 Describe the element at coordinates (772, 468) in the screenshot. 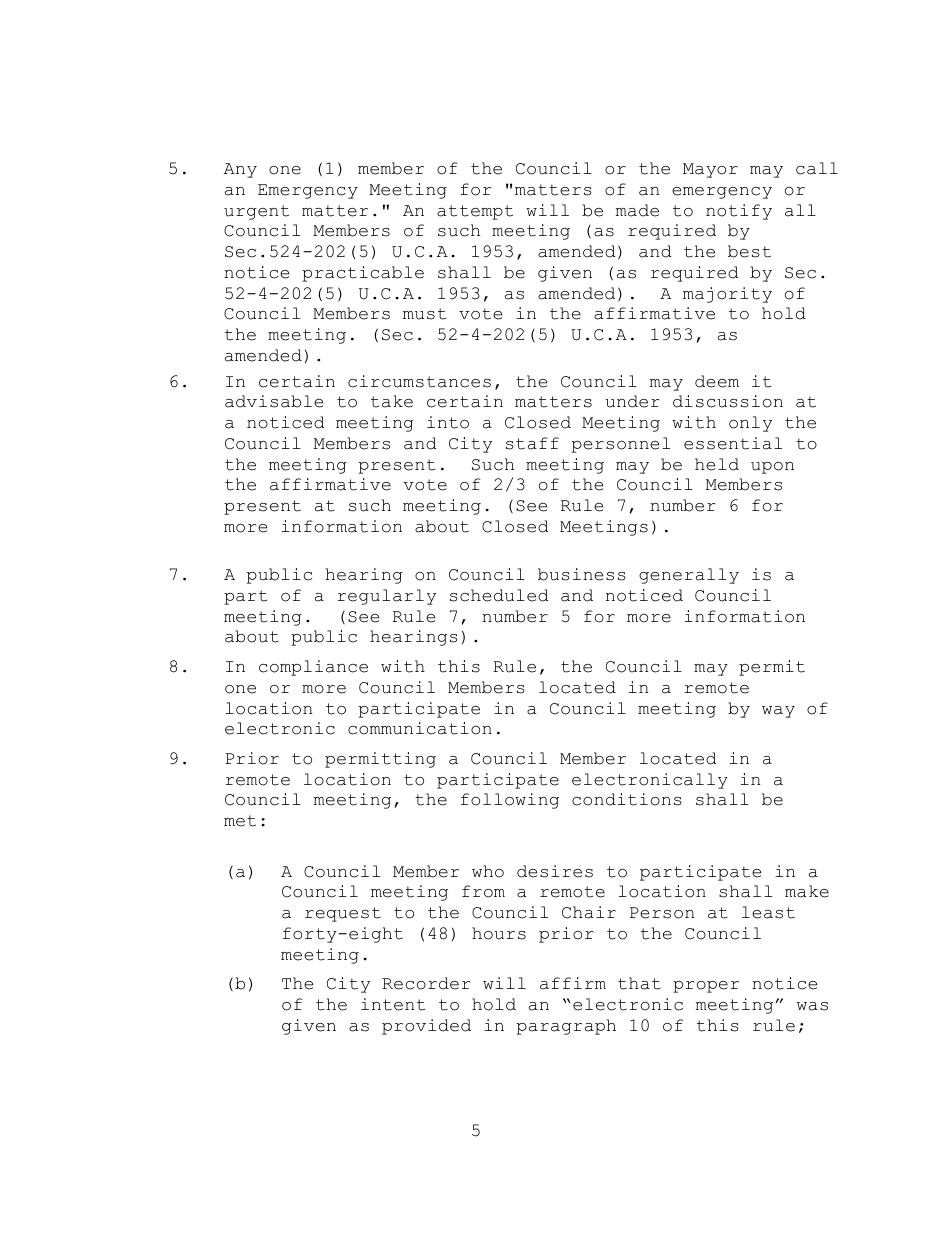

I see `upon` at that location.
